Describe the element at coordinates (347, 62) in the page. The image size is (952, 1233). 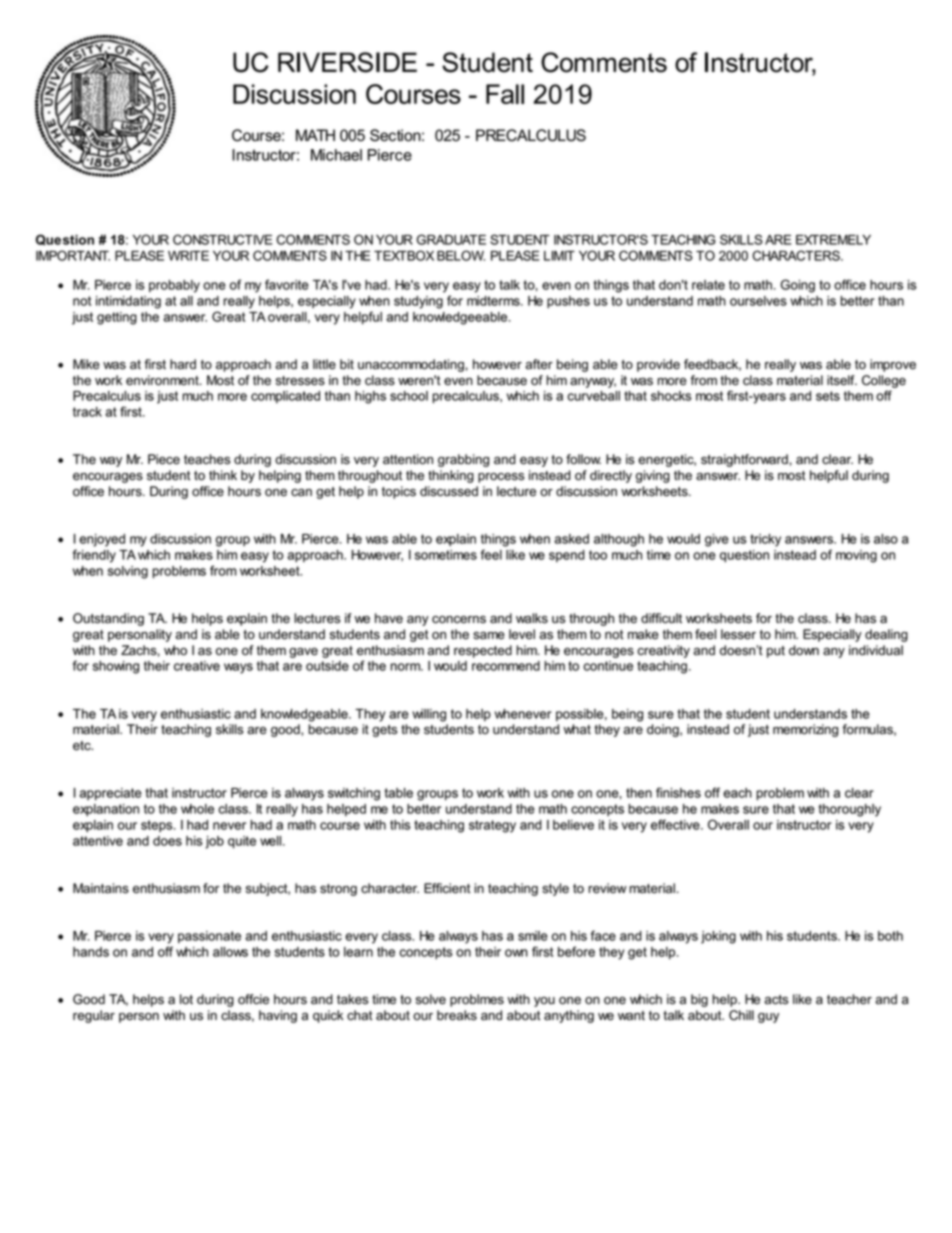
I see `RIVERSIDE` at that location.
